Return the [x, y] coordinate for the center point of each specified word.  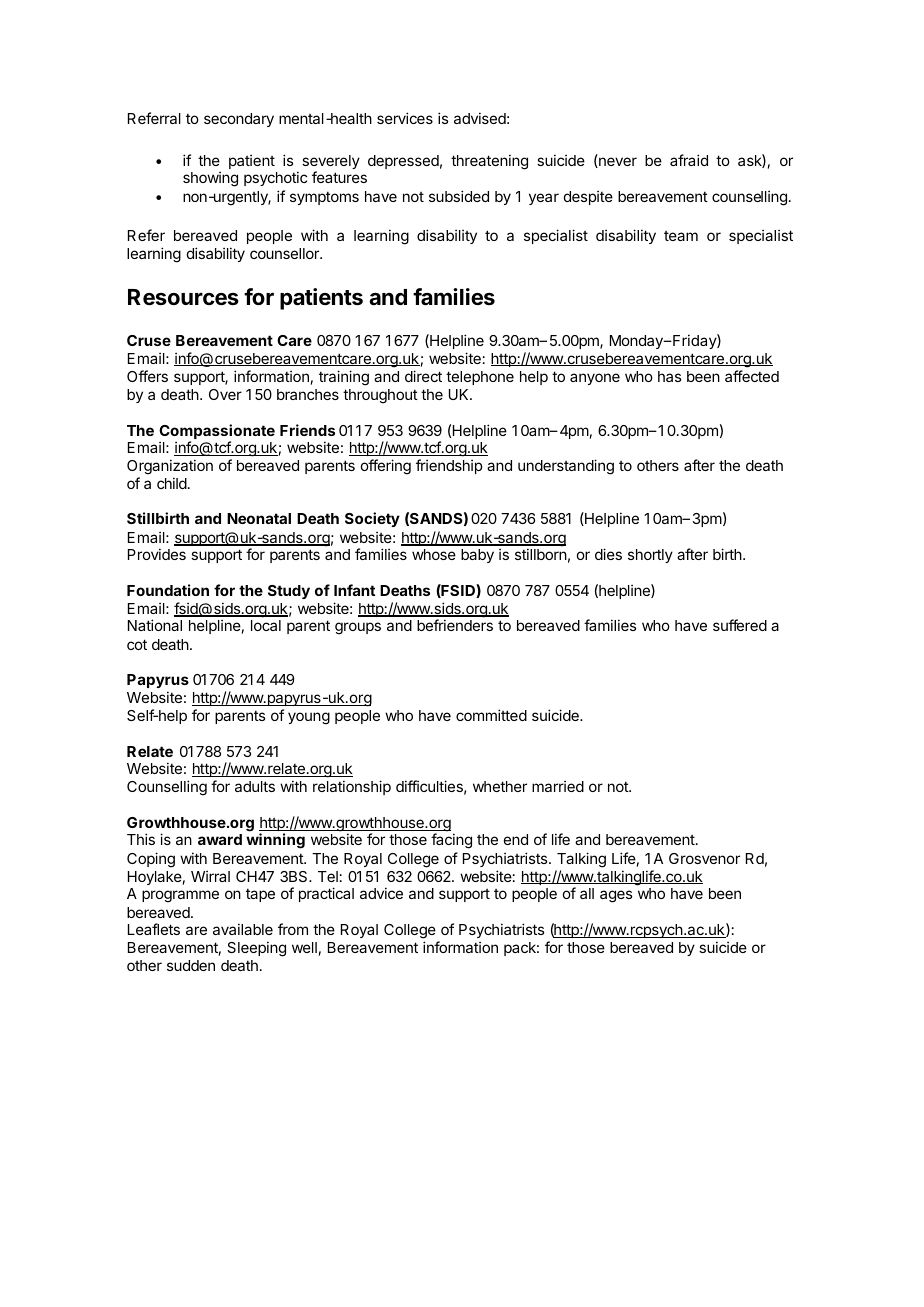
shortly [650, 556]
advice [381, 893]
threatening [489, 162]
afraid [689, 160]
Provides [157, 554]
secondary [239, 120]
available [243, 929]
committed [491, 715]
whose [434, 554]
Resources [183, 297]
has [669, 376]
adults [255, 786]
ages [616, 896]
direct [423, 376]
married [558, 786]
